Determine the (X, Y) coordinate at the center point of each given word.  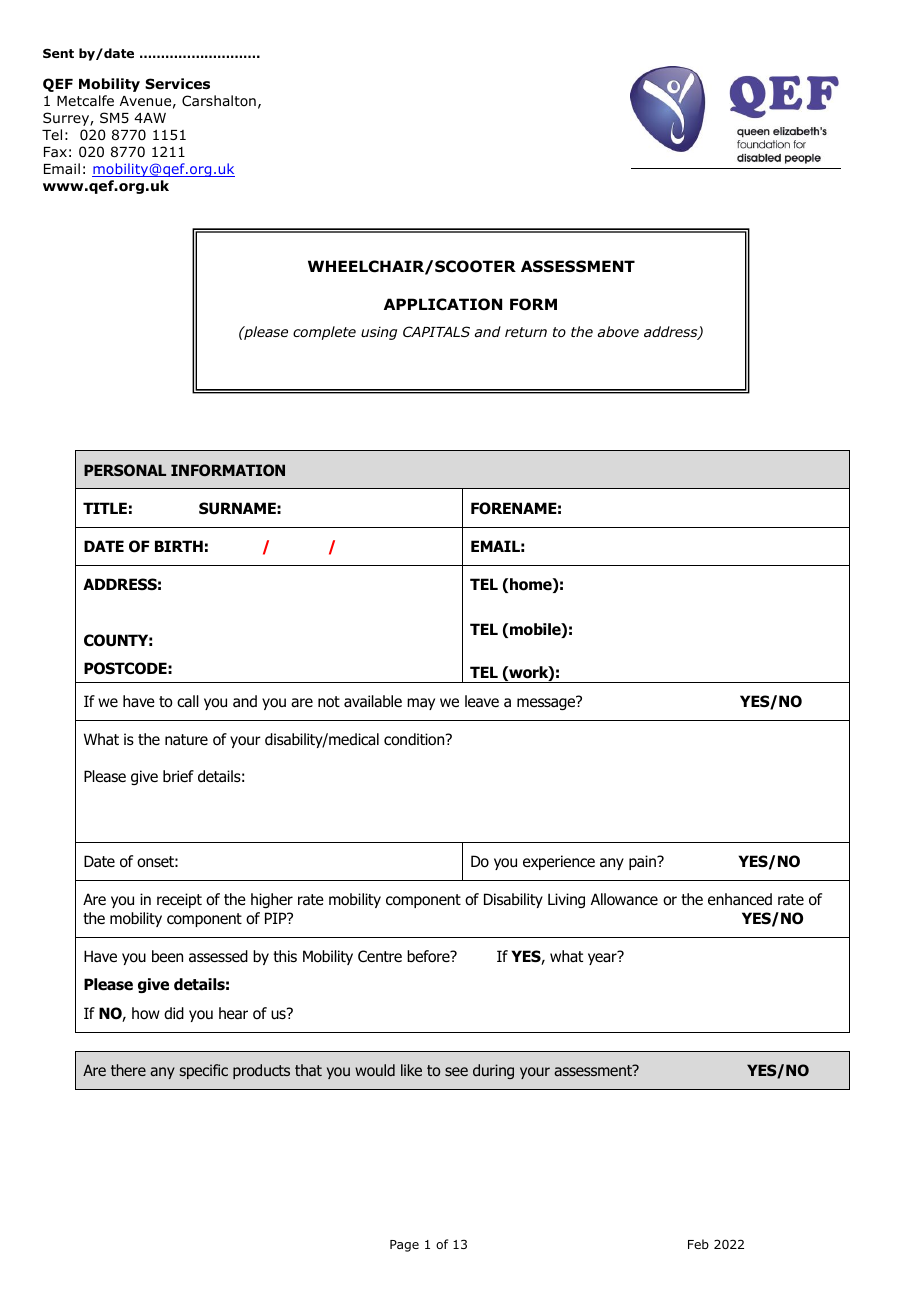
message (547, 703)
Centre (380, 956)
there (128, 1070)
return (526, 332)
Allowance (624, 899)
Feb (698, 1244)
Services (177, 83)
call (188, 701)
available (373, 701)
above (618, 331)
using (379, 333)
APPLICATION (443, 304)
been (167, 956)
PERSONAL (125, 470)
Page (404, 1246)
